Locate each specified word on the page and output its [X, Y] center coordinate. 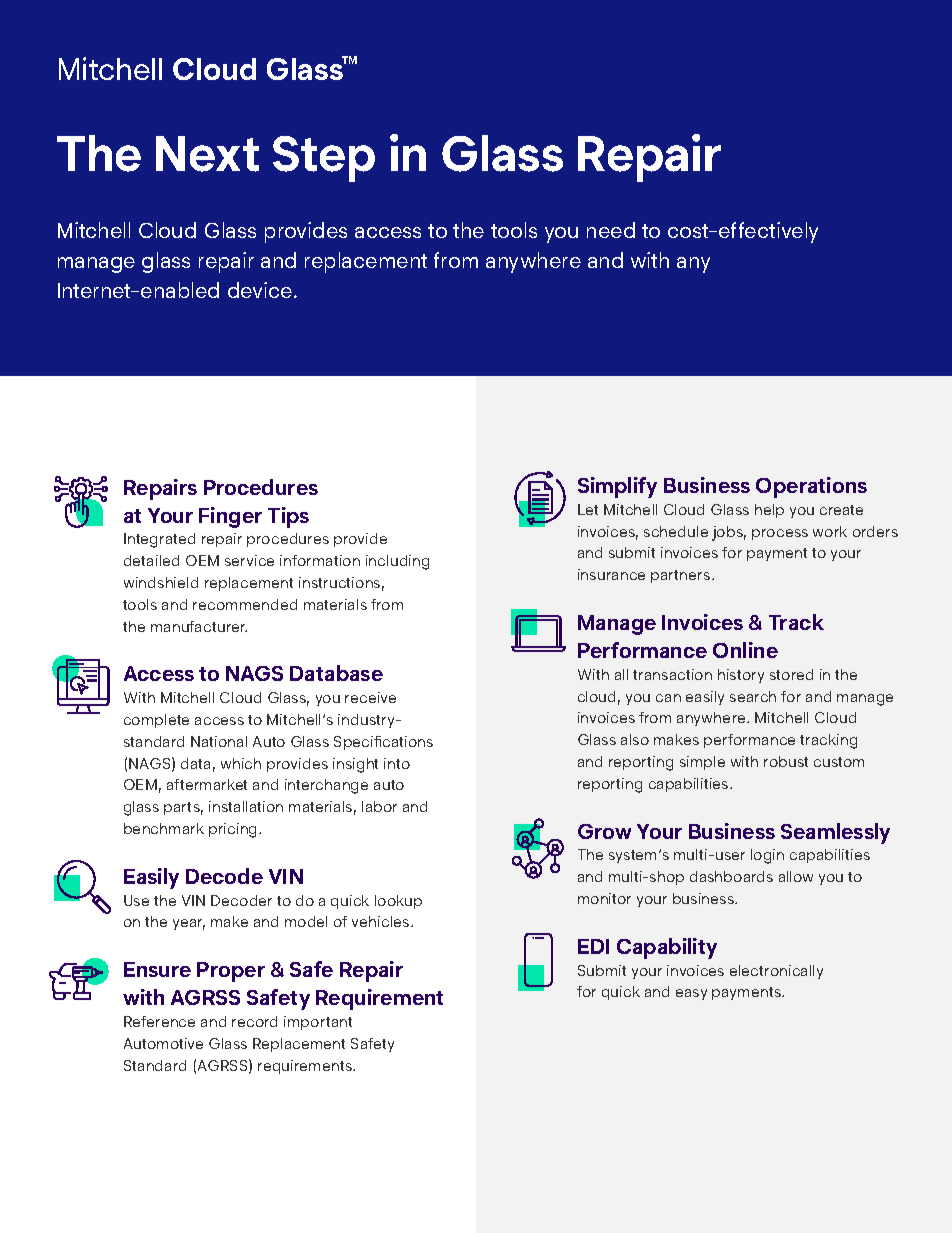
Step [324, 159]
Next [207, 154]
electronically [776, 972]
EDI [593, 946]
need [611, 230]
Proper [231, 972]
